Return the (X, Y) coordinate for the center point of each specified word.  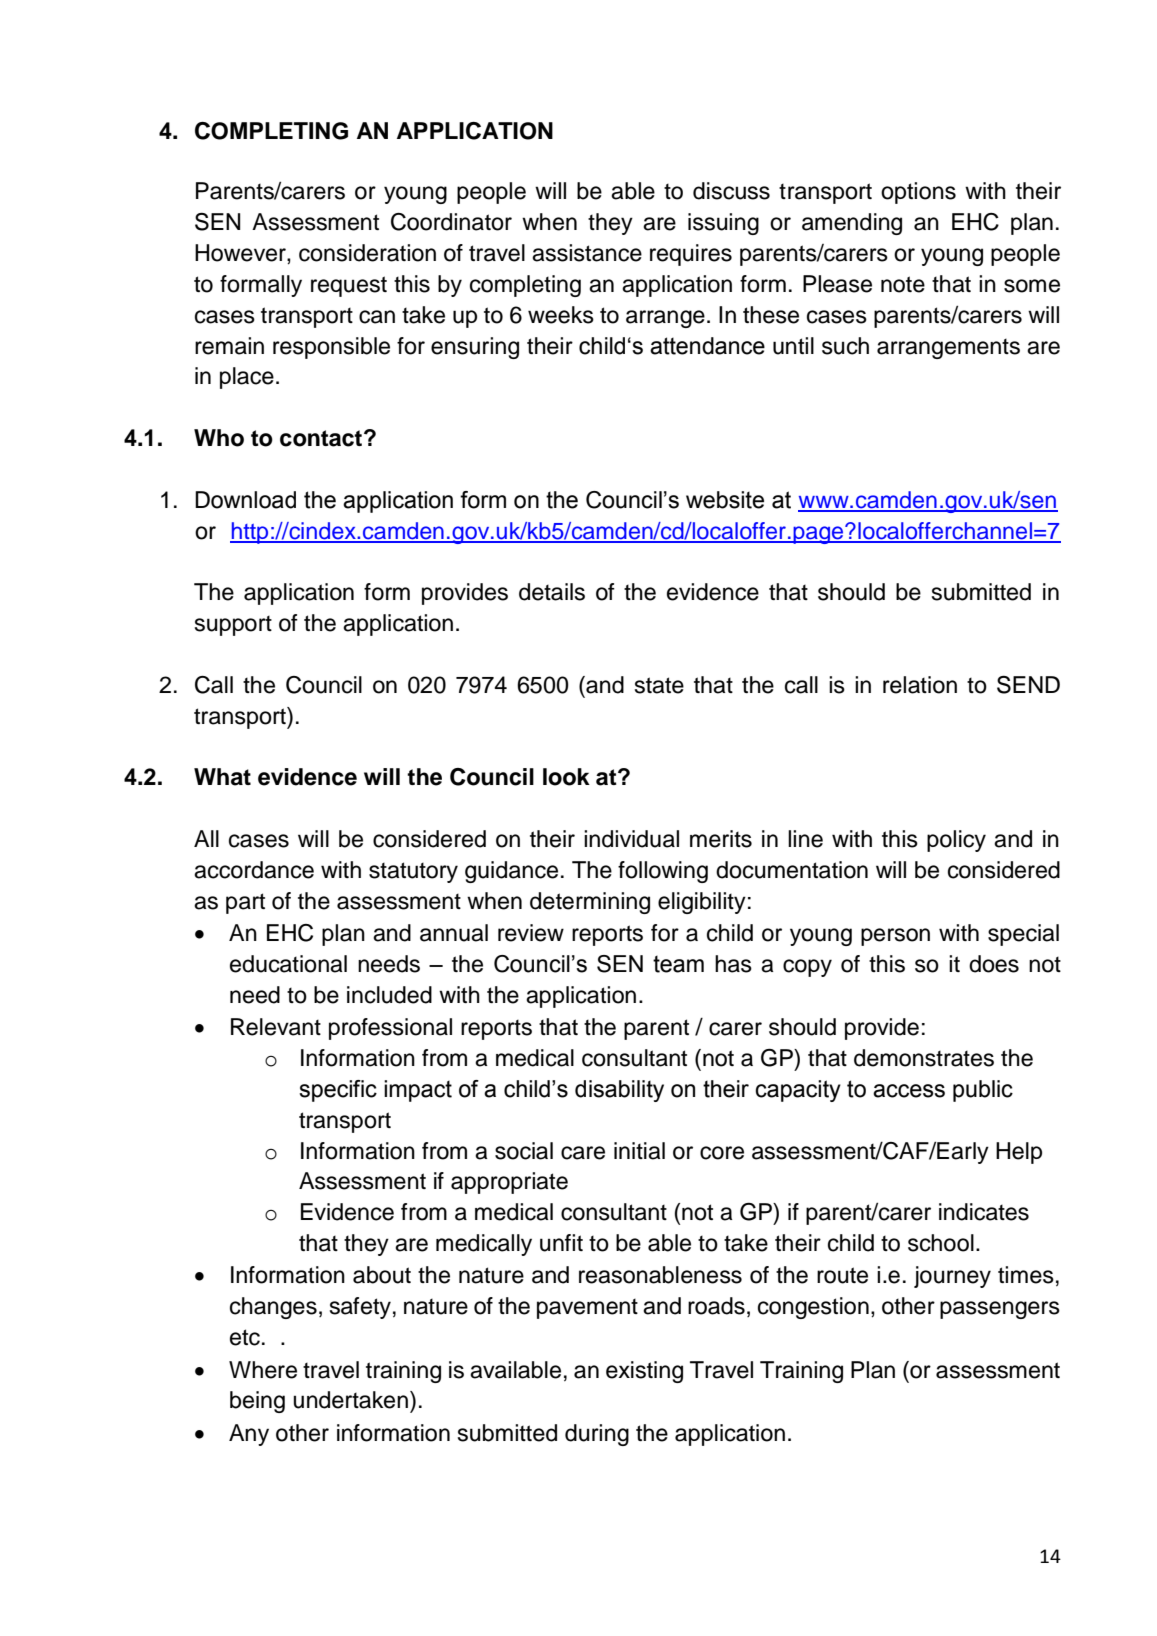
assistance (587, 253)
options (918, 193)
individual (631, 839)
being (257, 1402)
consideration (367, 253)
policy (956, 841)
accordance (254, 870)
